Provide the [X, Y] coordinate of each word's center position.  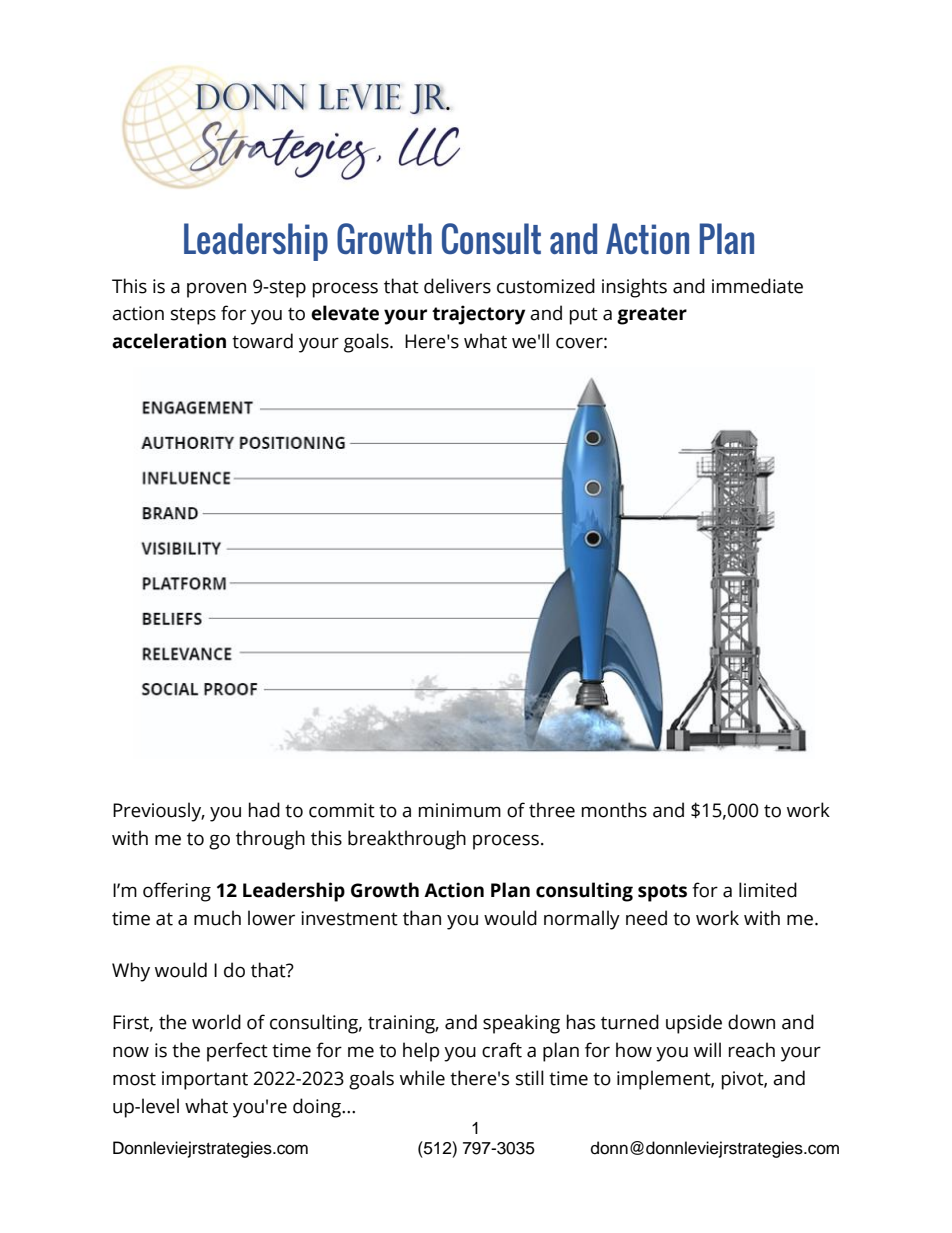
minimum [460, 810]
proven [216, 290]
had [264, 810]
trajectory [478, 315]
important [205, 1080]
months [614, 810]
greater [652, 316]
